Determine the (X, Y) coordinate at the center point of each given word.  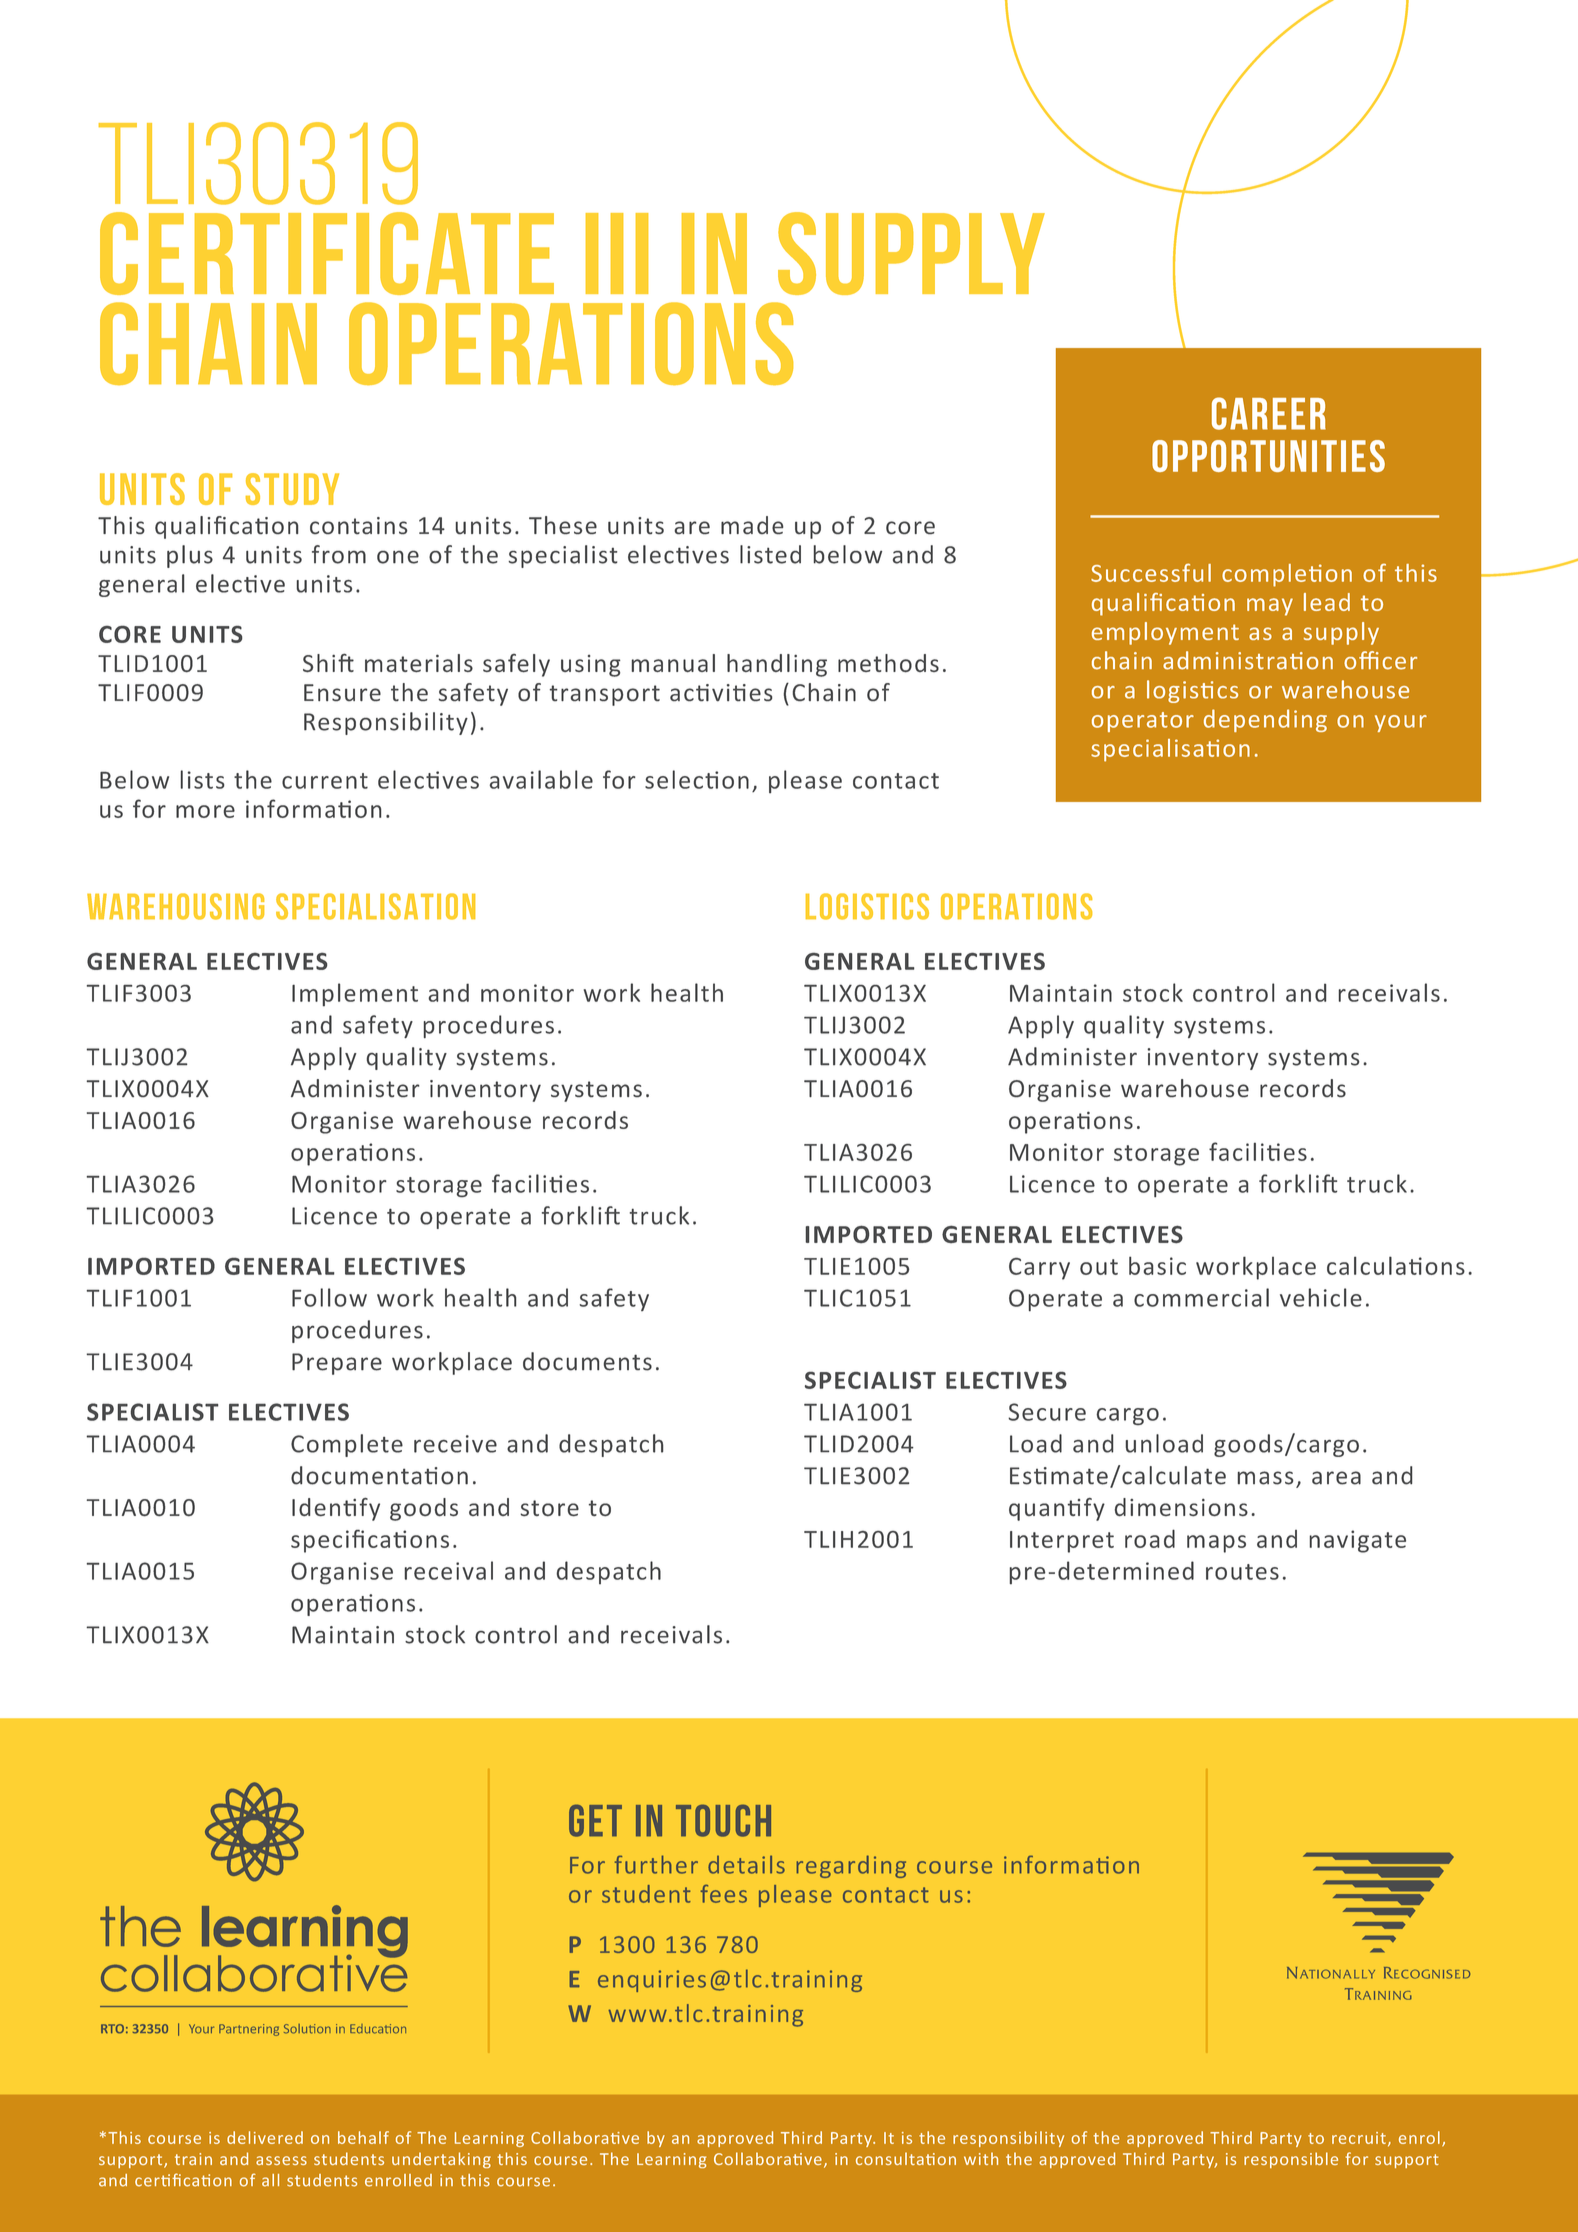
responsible (1291, 2160)
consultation (906, 2158)
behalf (363, 2137)
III (617, 253)
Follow (329, 1297)
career (1269, 413)
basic (1157, 1265)
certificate (327, 253)
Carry (1039, 1269)
